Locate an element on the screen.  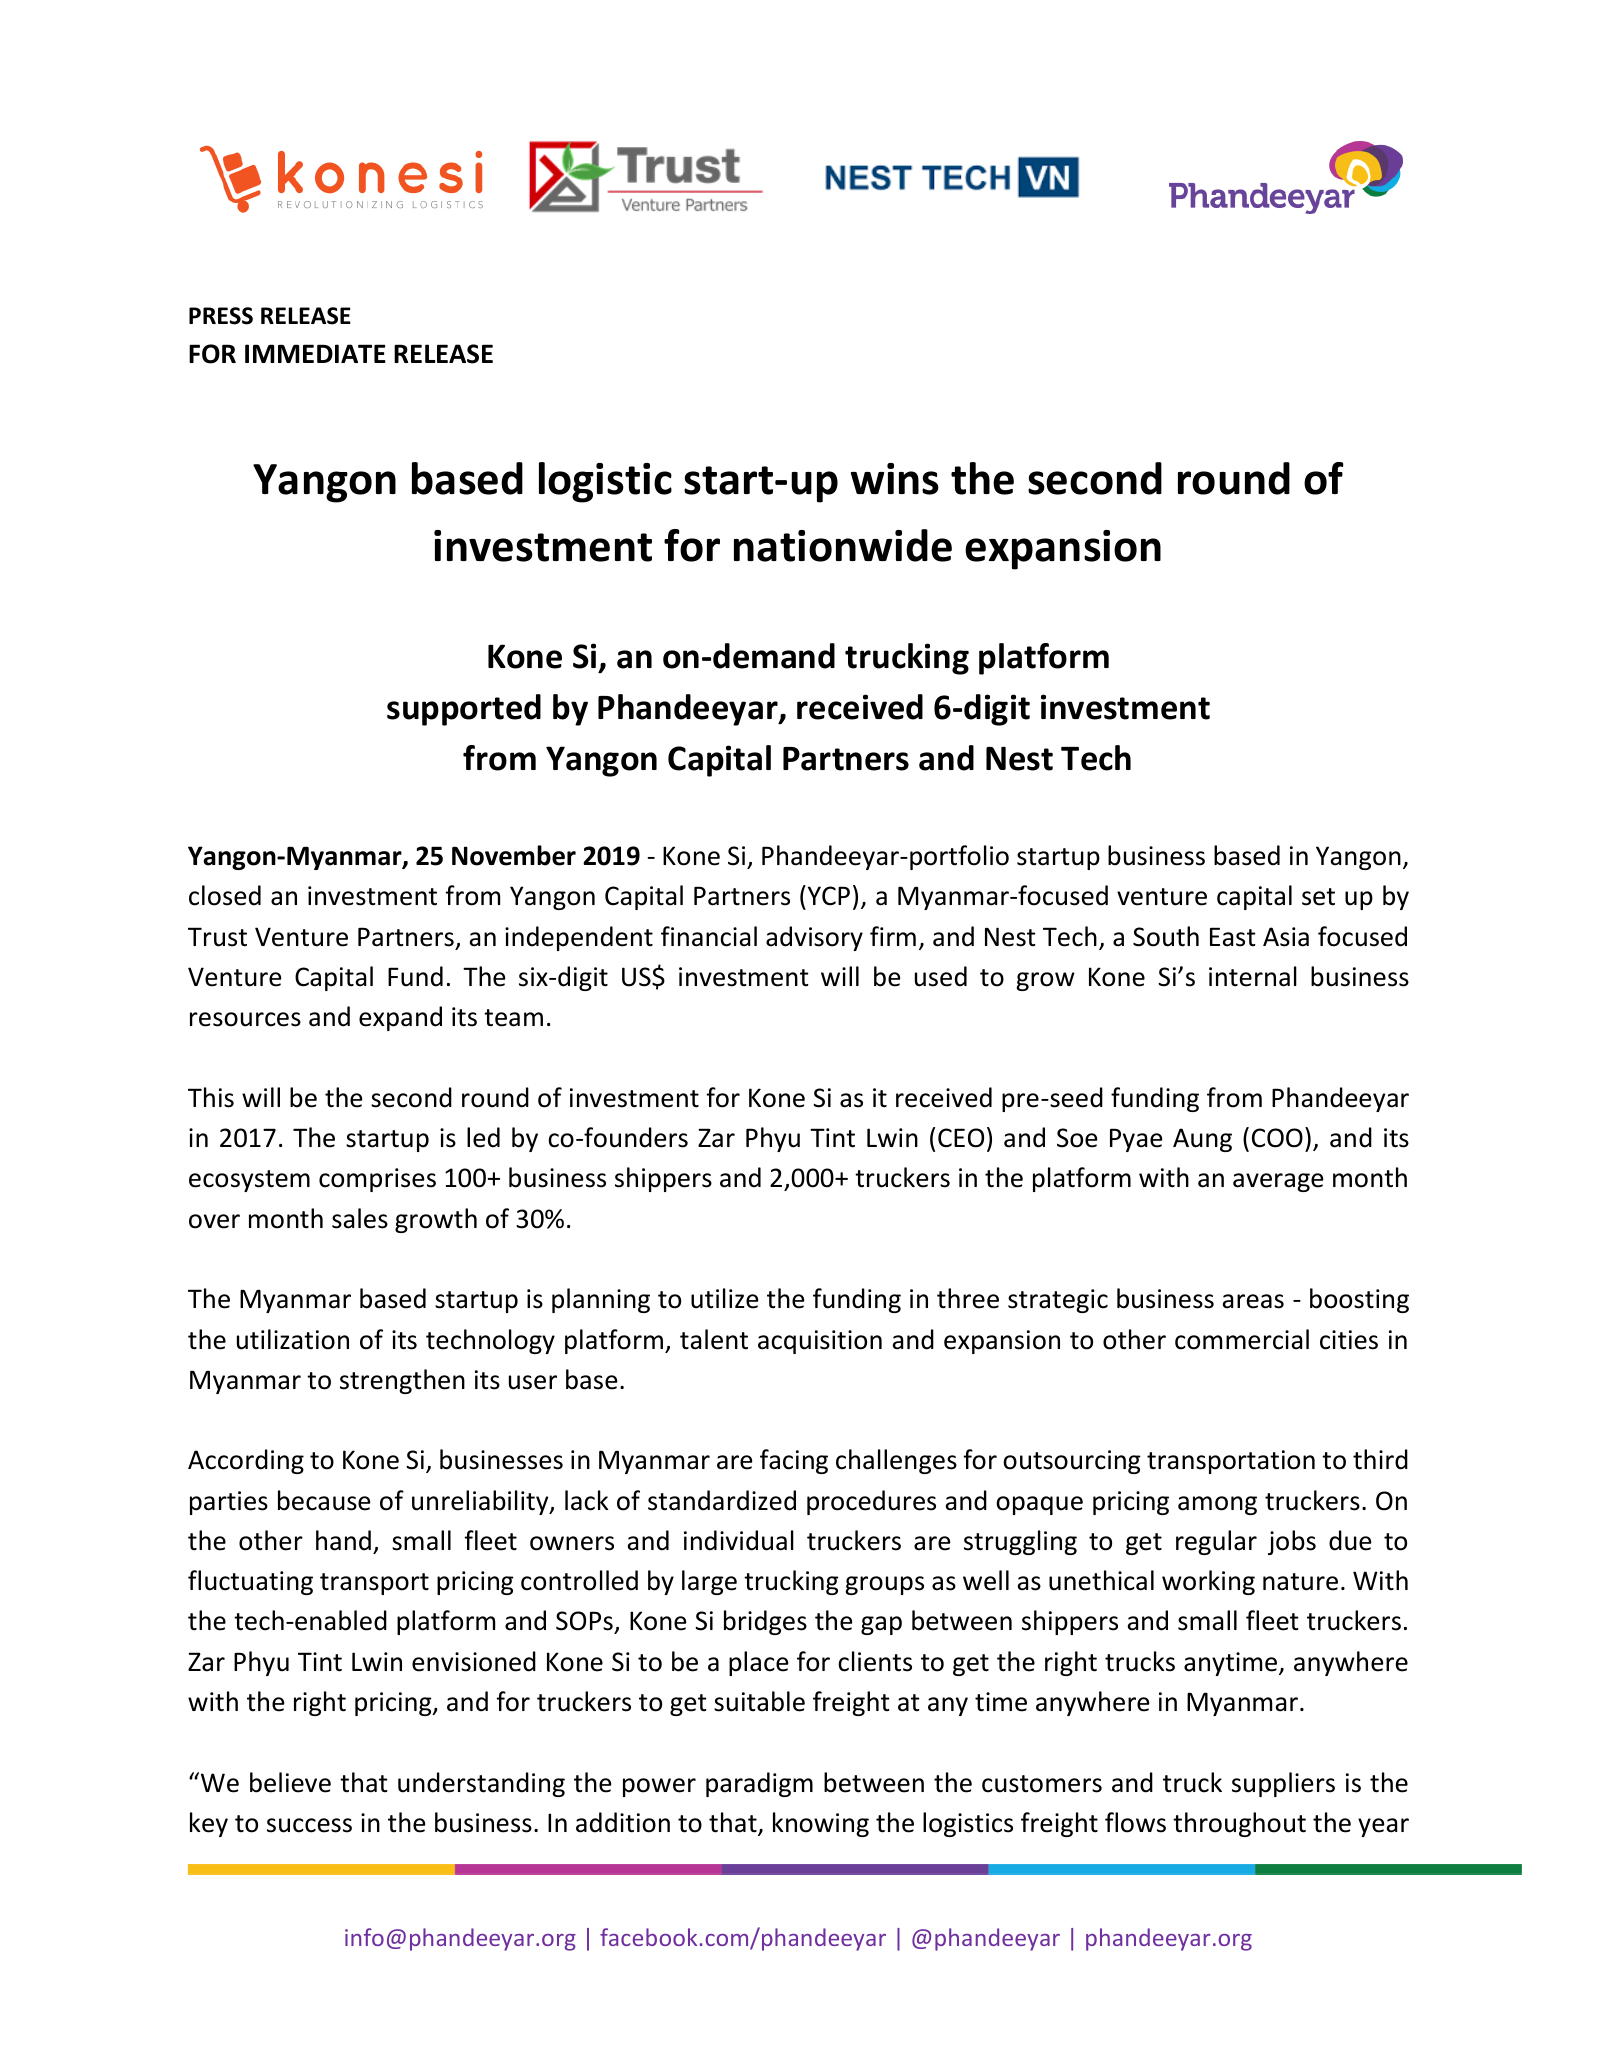
COO is located at coordinates (1277, 1138).
